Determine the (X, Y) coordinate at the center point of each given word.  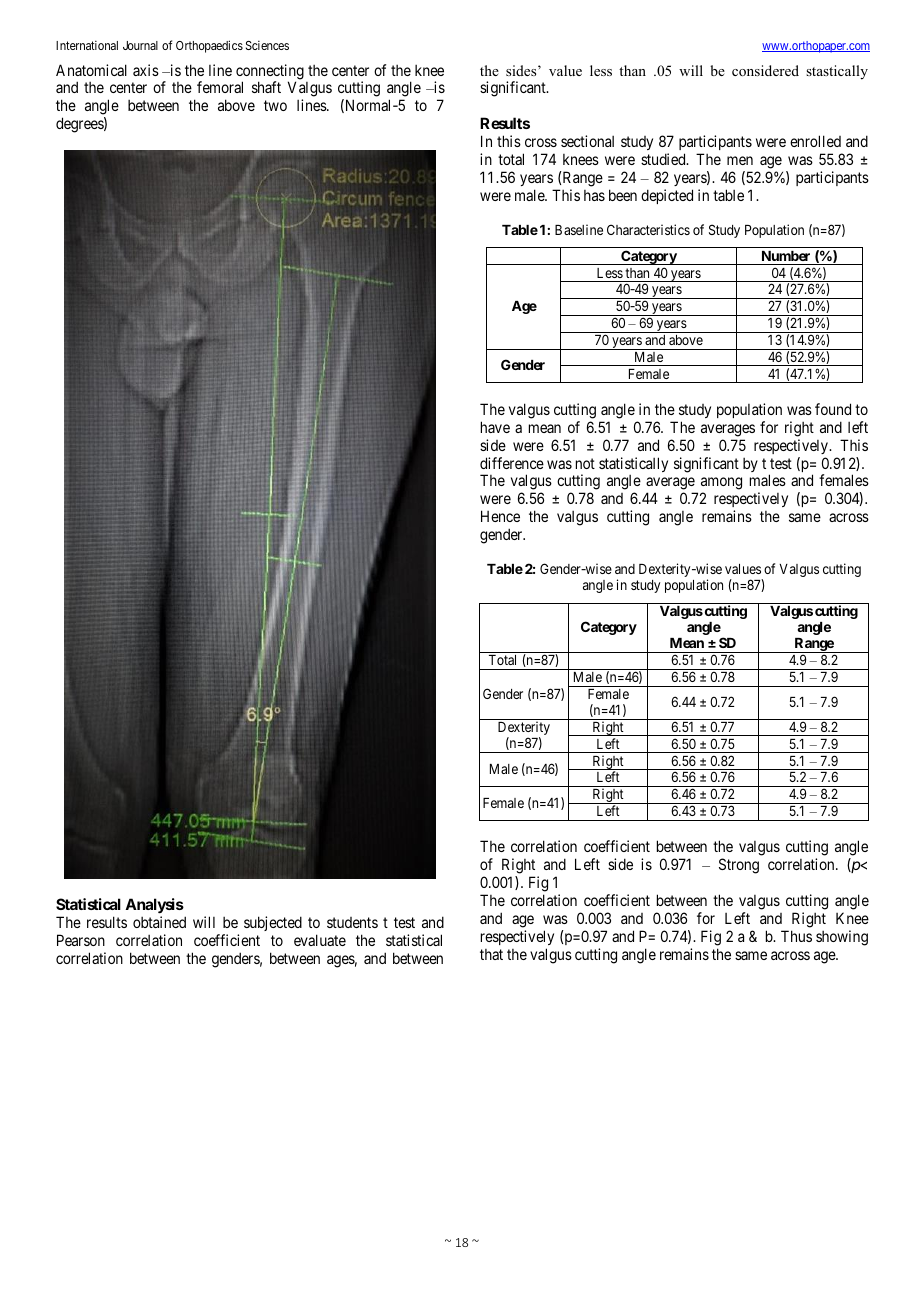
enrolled (815, 141)
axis (146, 70)
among (721, 485)
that (491, 954)
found (833, 409)
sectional (587, 141)
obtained (159, 922)
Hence (500, 516)
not (585, 463)
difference (512, 463)
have (495, 427)
